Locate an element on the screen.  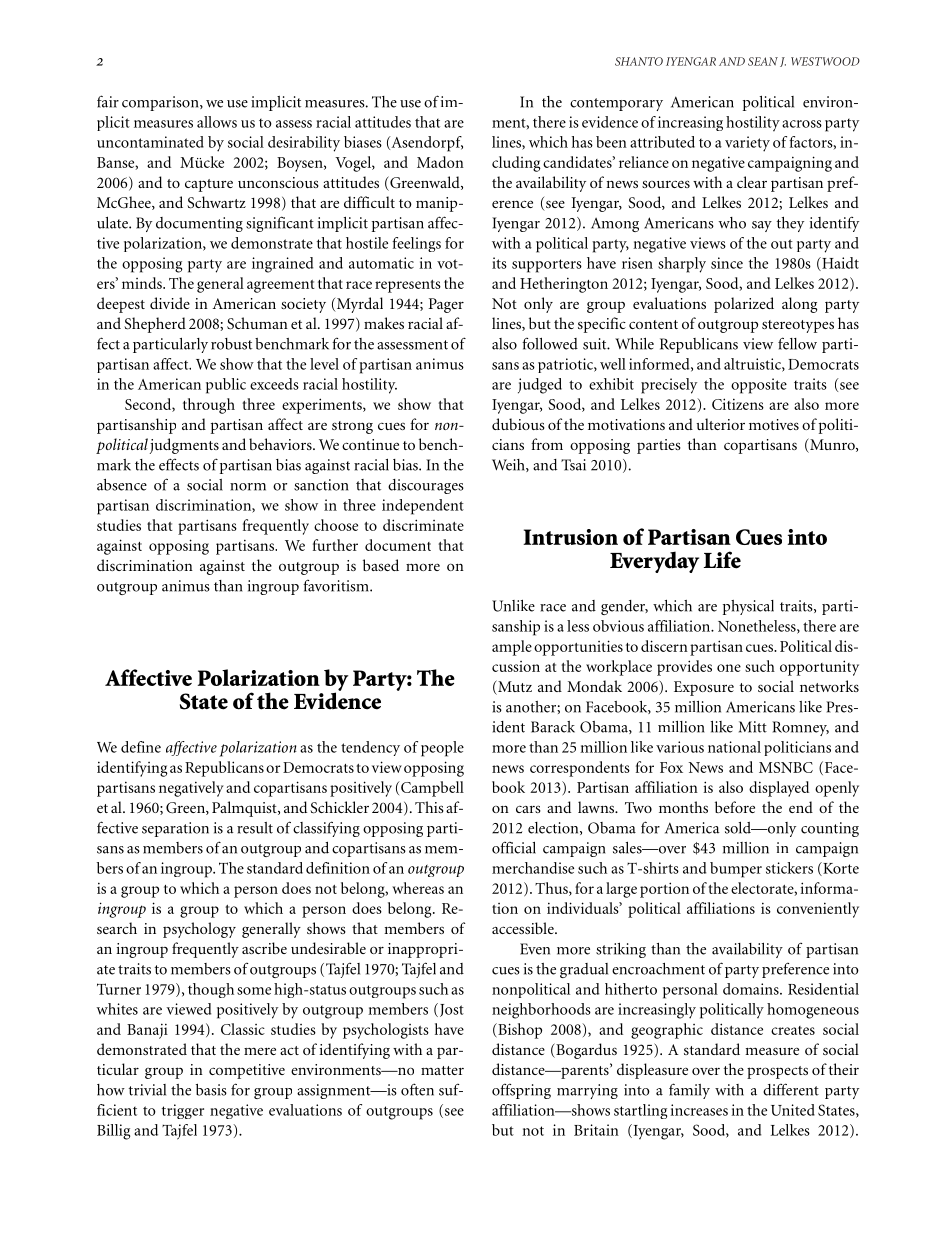
different is located at coordinates (791, 1089).
